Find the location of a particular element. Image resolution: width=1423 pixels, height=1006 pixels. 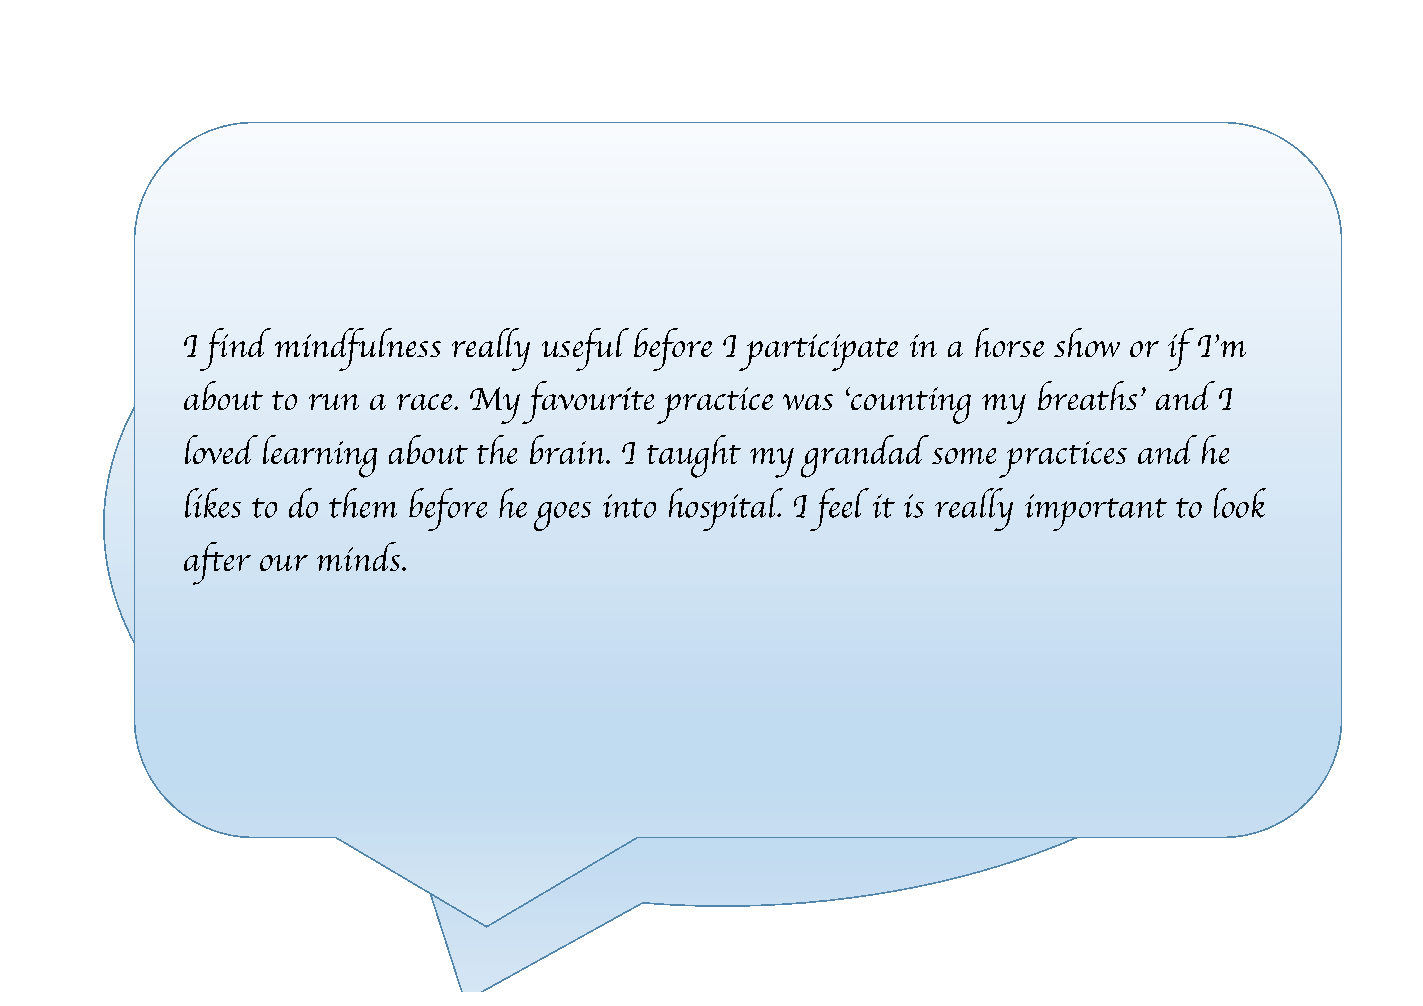

learning is located at coordinates (320, 456).
